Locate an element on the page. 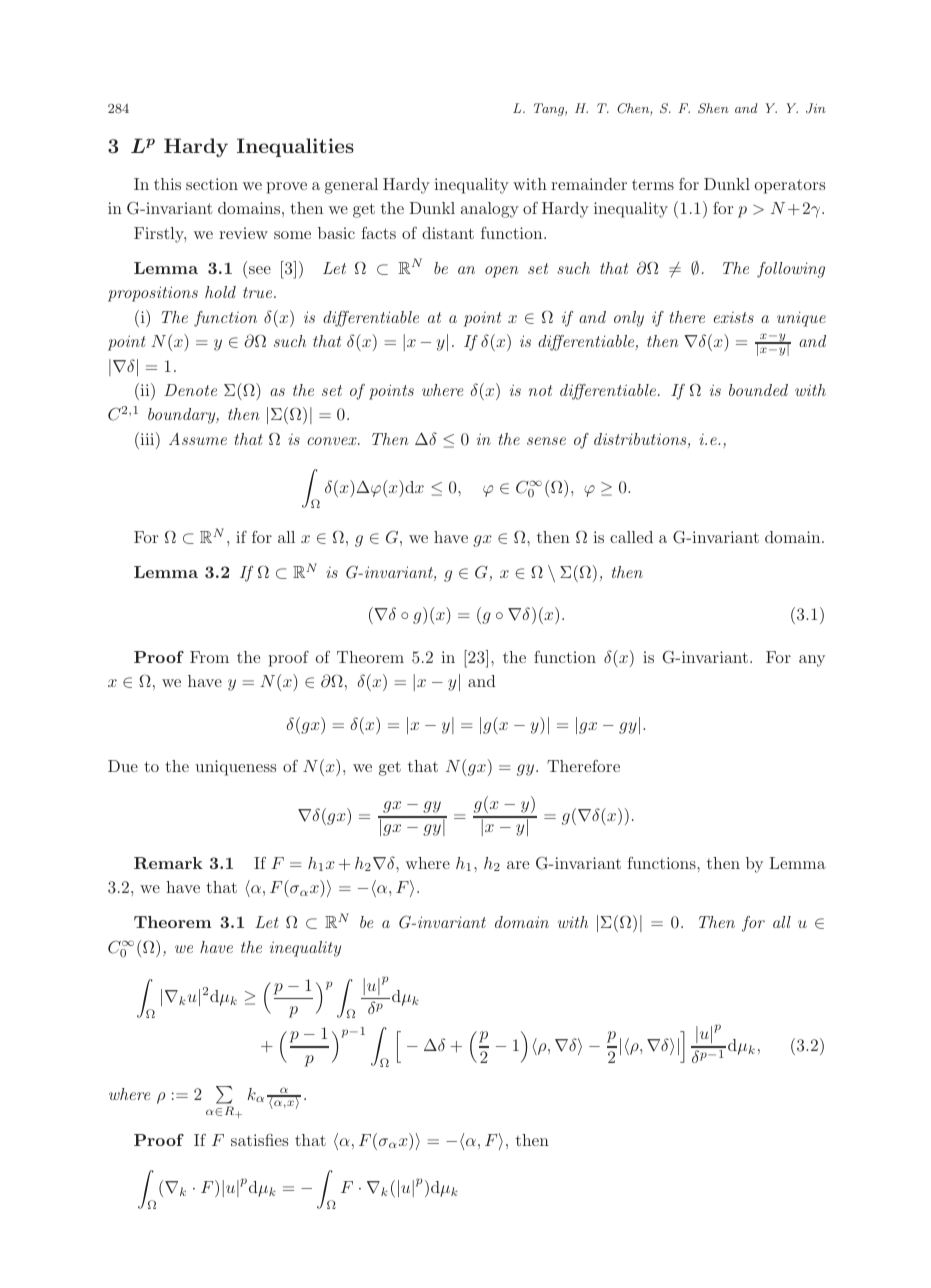 The height and width of the image is (1288, 931). any is located at coordinates (812, 661).
